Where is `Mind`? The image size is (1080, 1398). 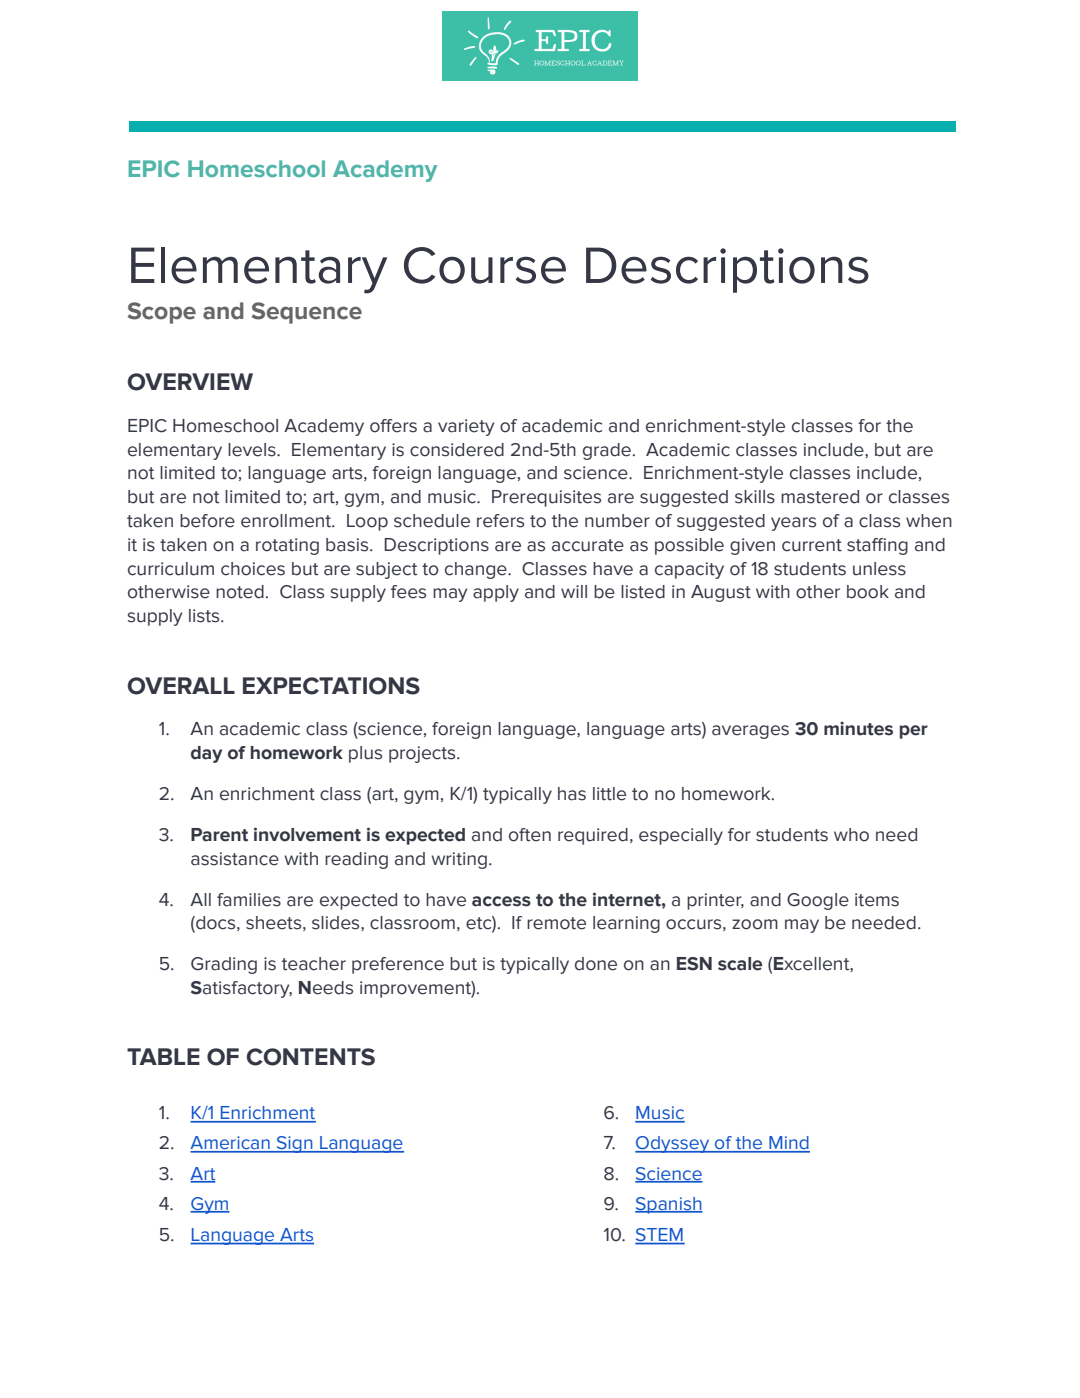 Mind is located at coordinates (788, 1144).
